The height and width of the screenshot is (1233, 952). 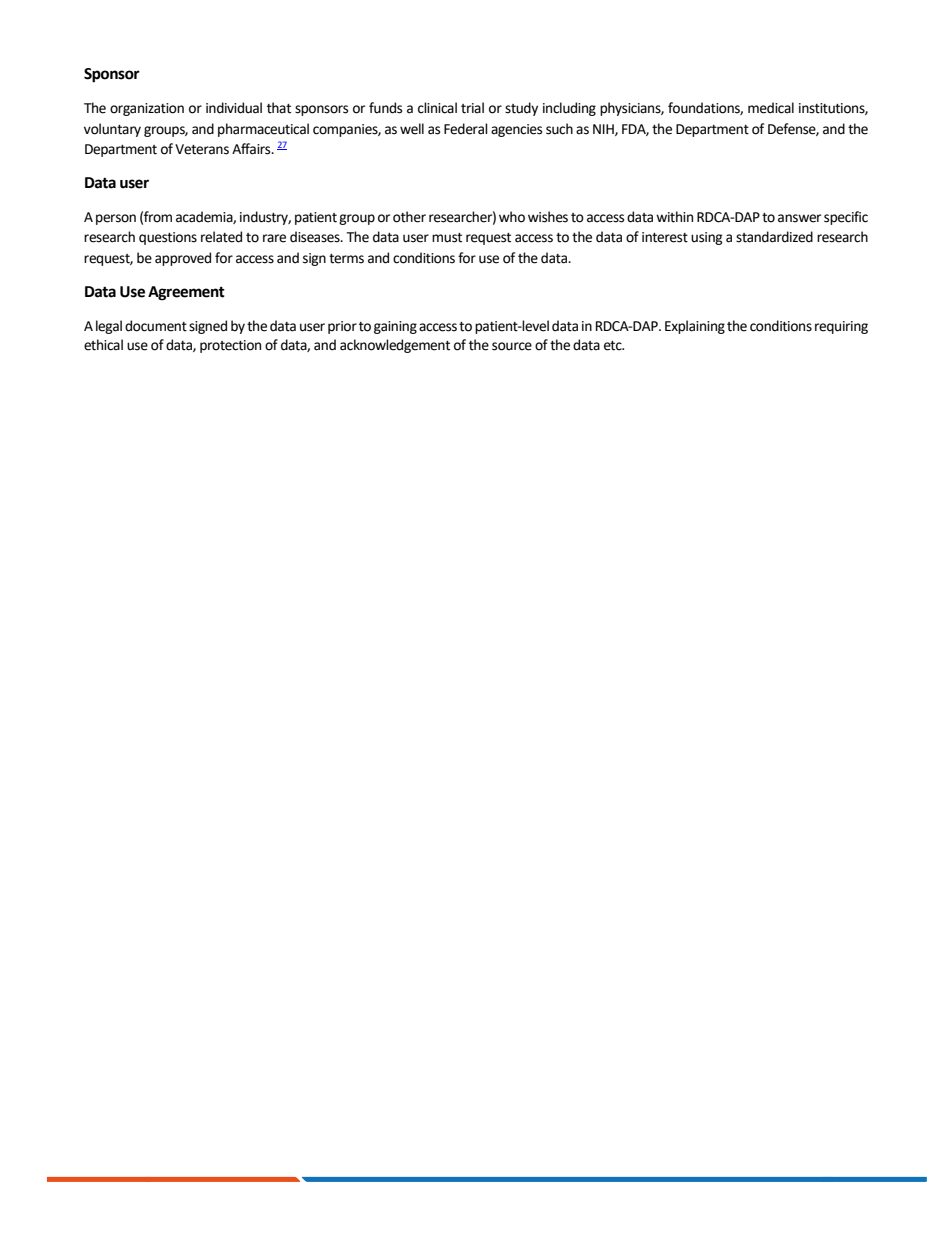 What do you see at coordinates (695, 327) in the screenshot?
I see `Explaining` at bounding box center [695, 327].
